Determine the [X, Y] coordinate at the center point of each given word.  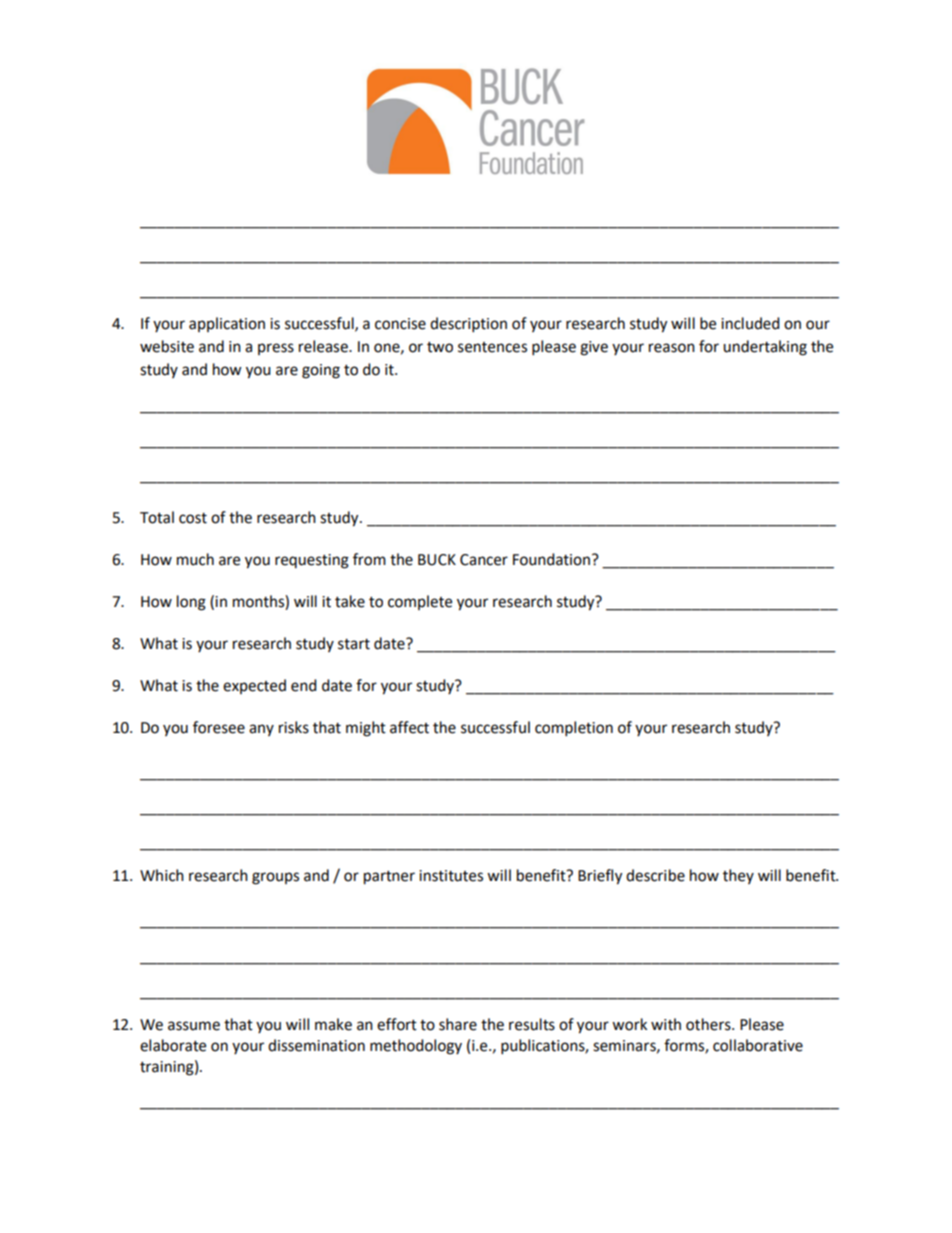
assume [194, 1026]
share [458, 1024]
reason [672, 348]
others [709, 1024]
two [440, 347]
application [227, 324]
